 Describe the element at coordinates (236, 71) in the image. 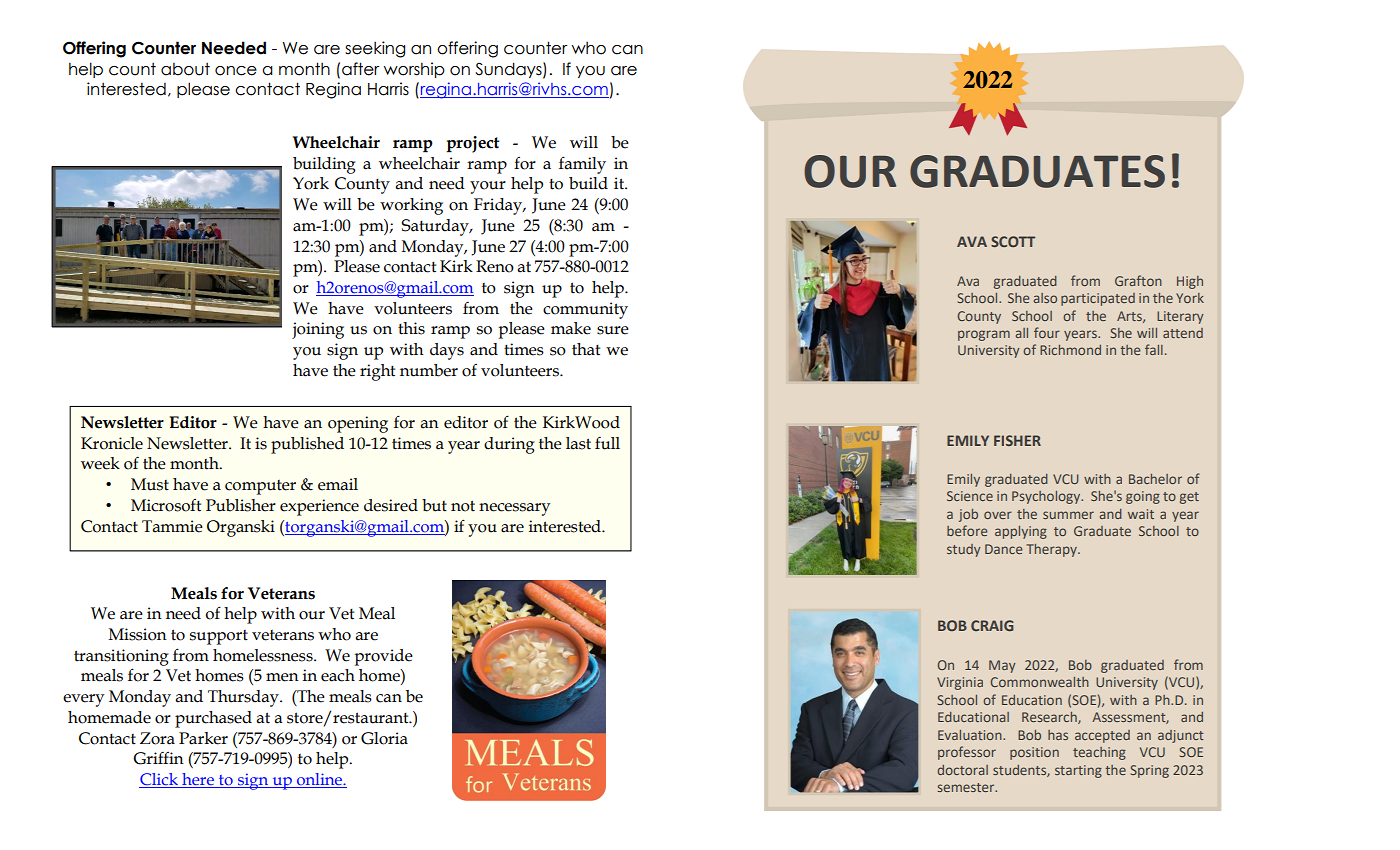

I see `once` at that location.
